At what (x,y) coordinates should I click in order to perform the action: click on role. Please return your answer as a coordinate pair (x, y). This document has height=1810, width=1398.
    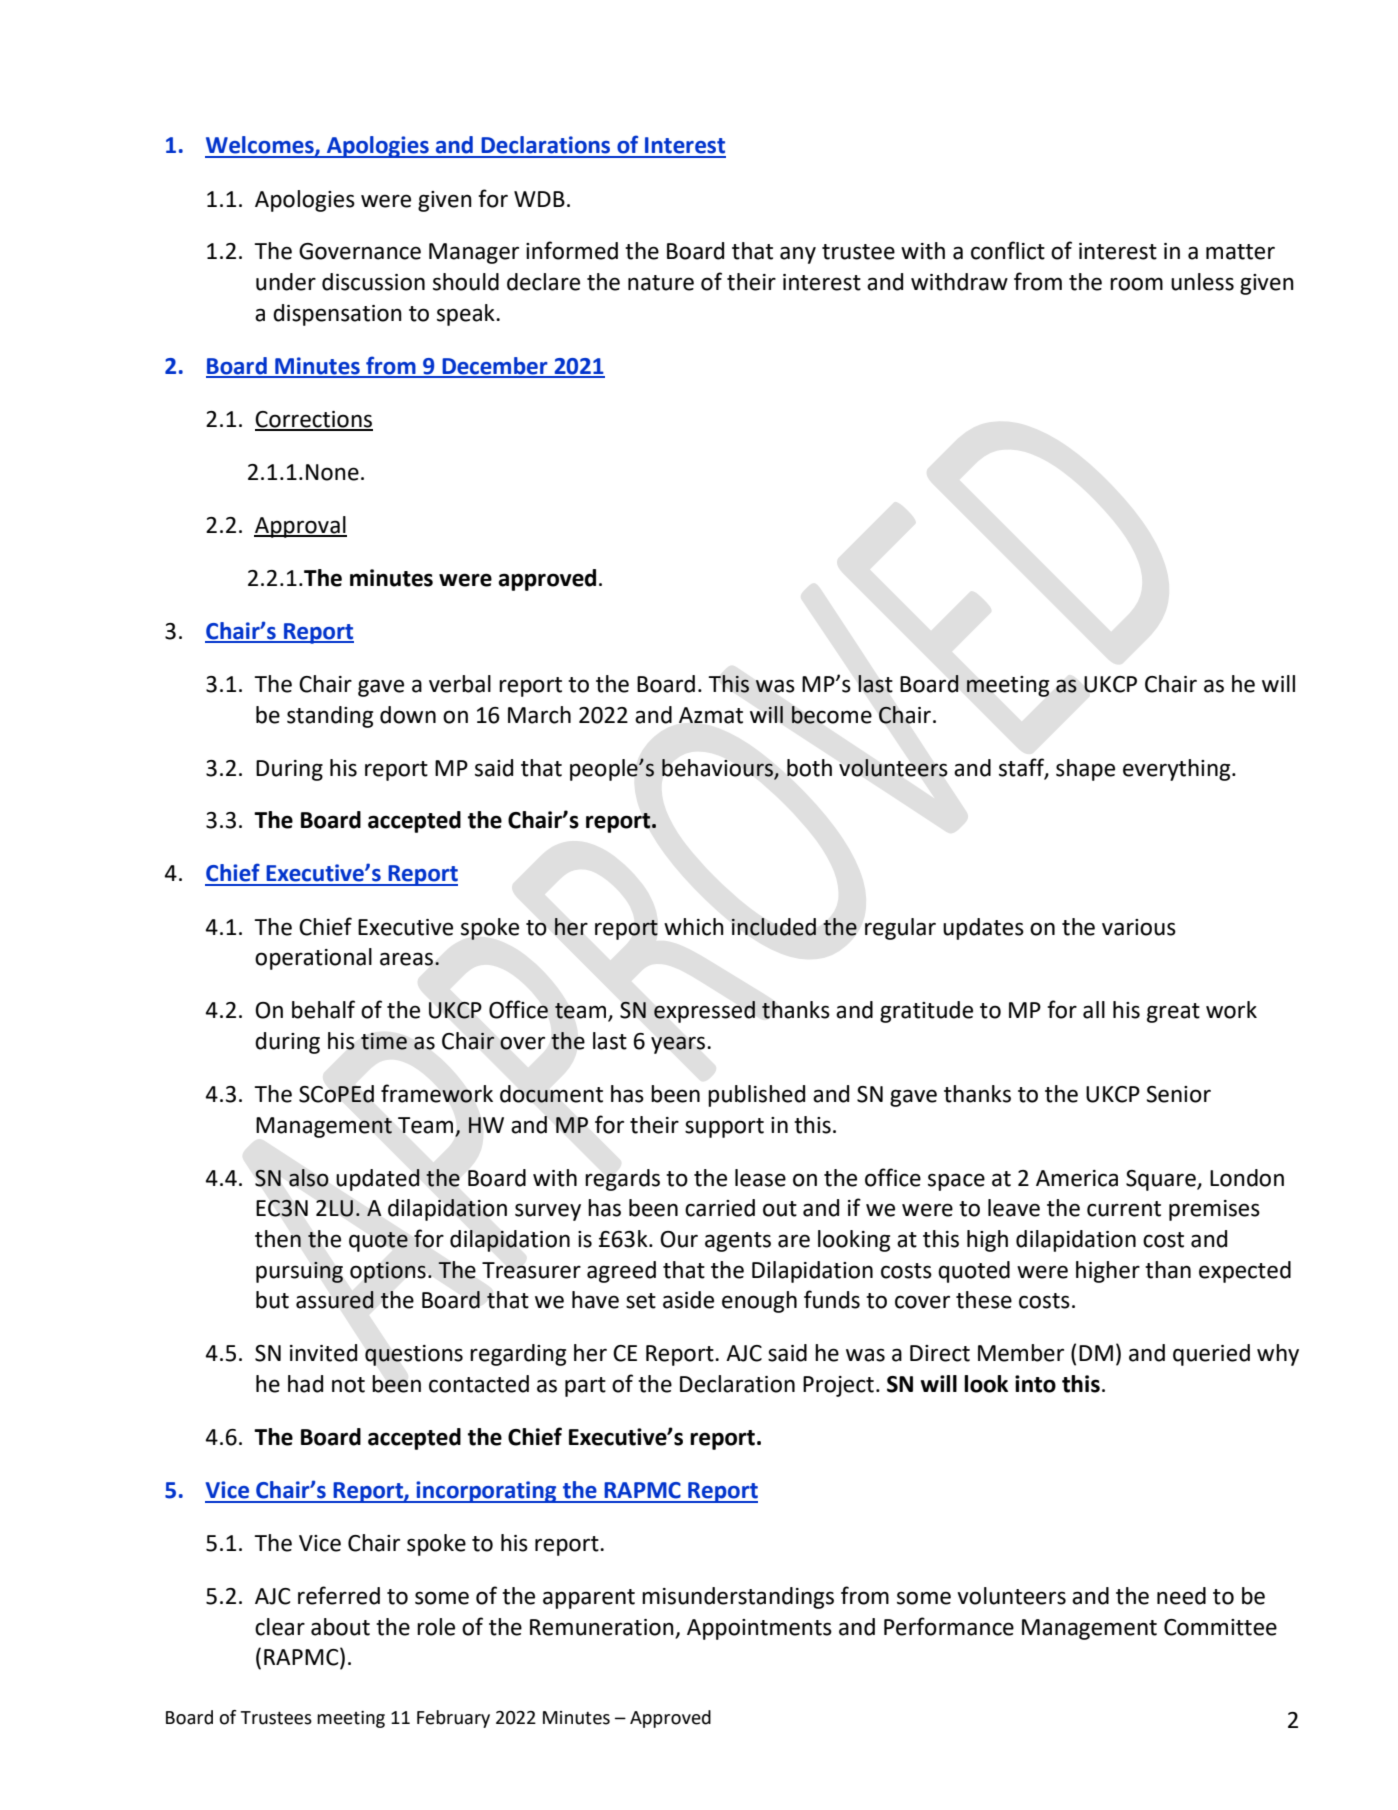
    Looking at the image, I should click on (436, 1627).
